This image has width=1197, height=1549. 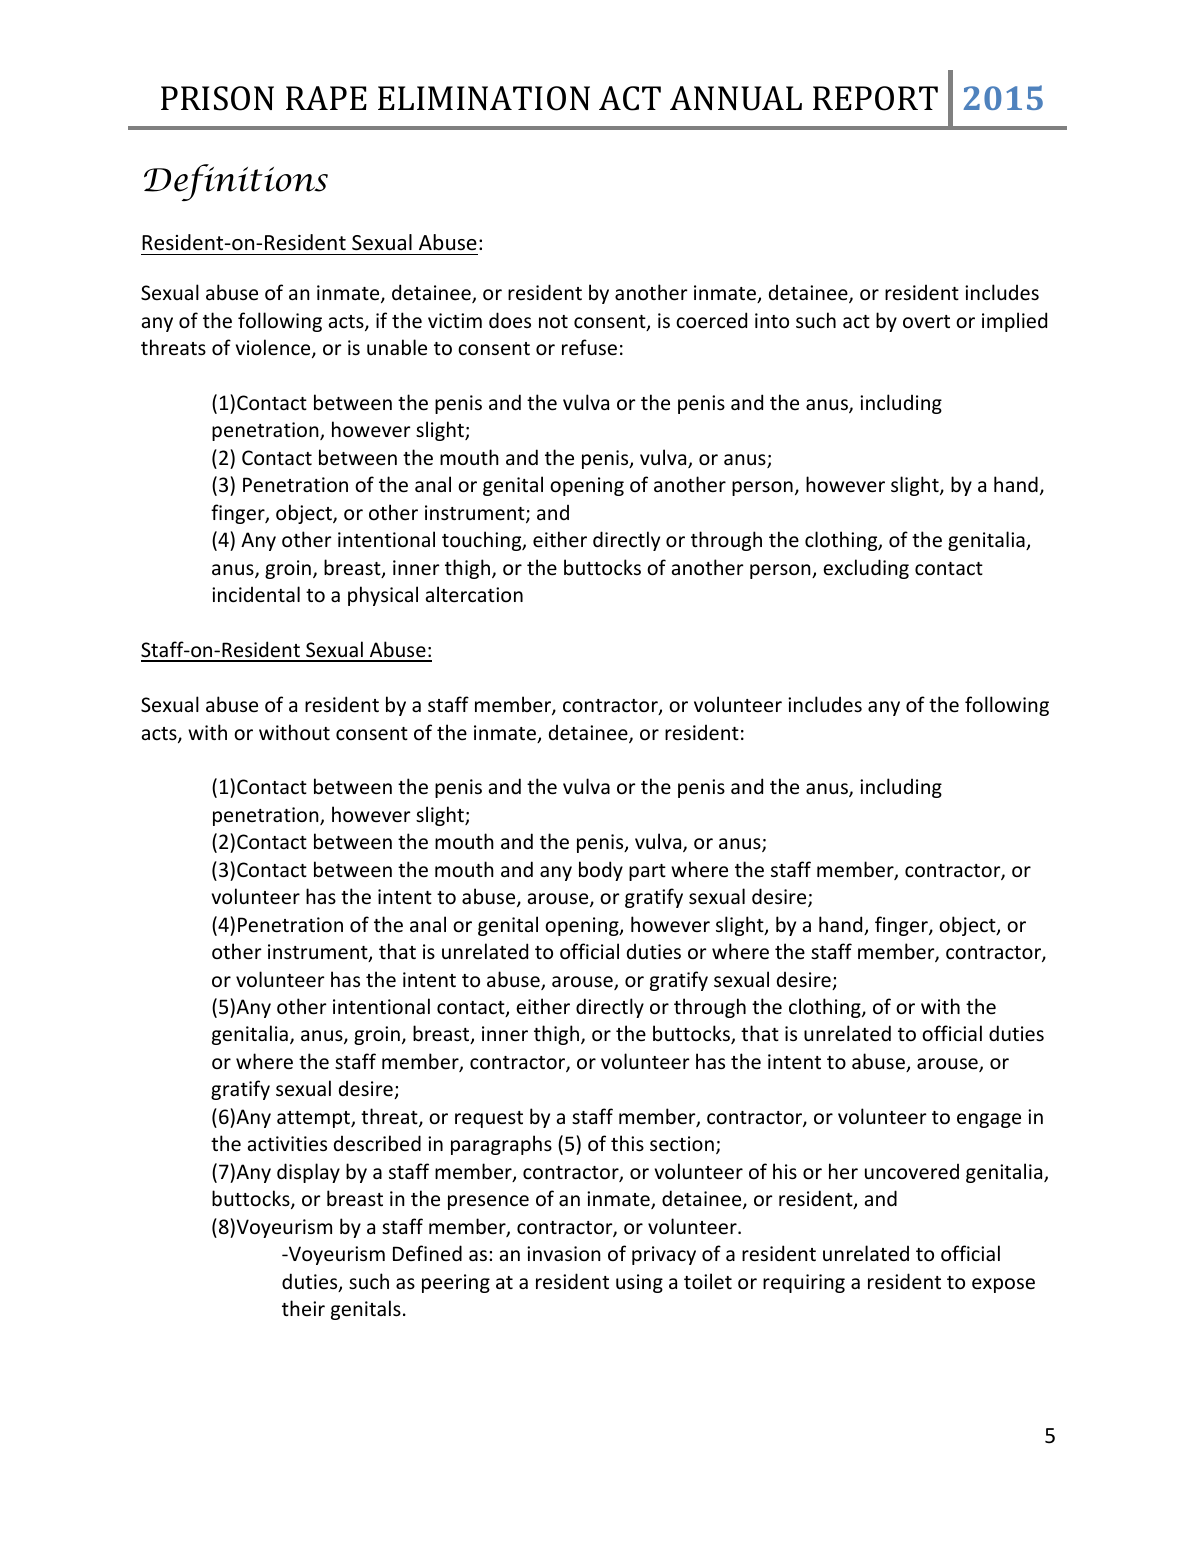 I want to click on violence, so click(x=274, y=348).
